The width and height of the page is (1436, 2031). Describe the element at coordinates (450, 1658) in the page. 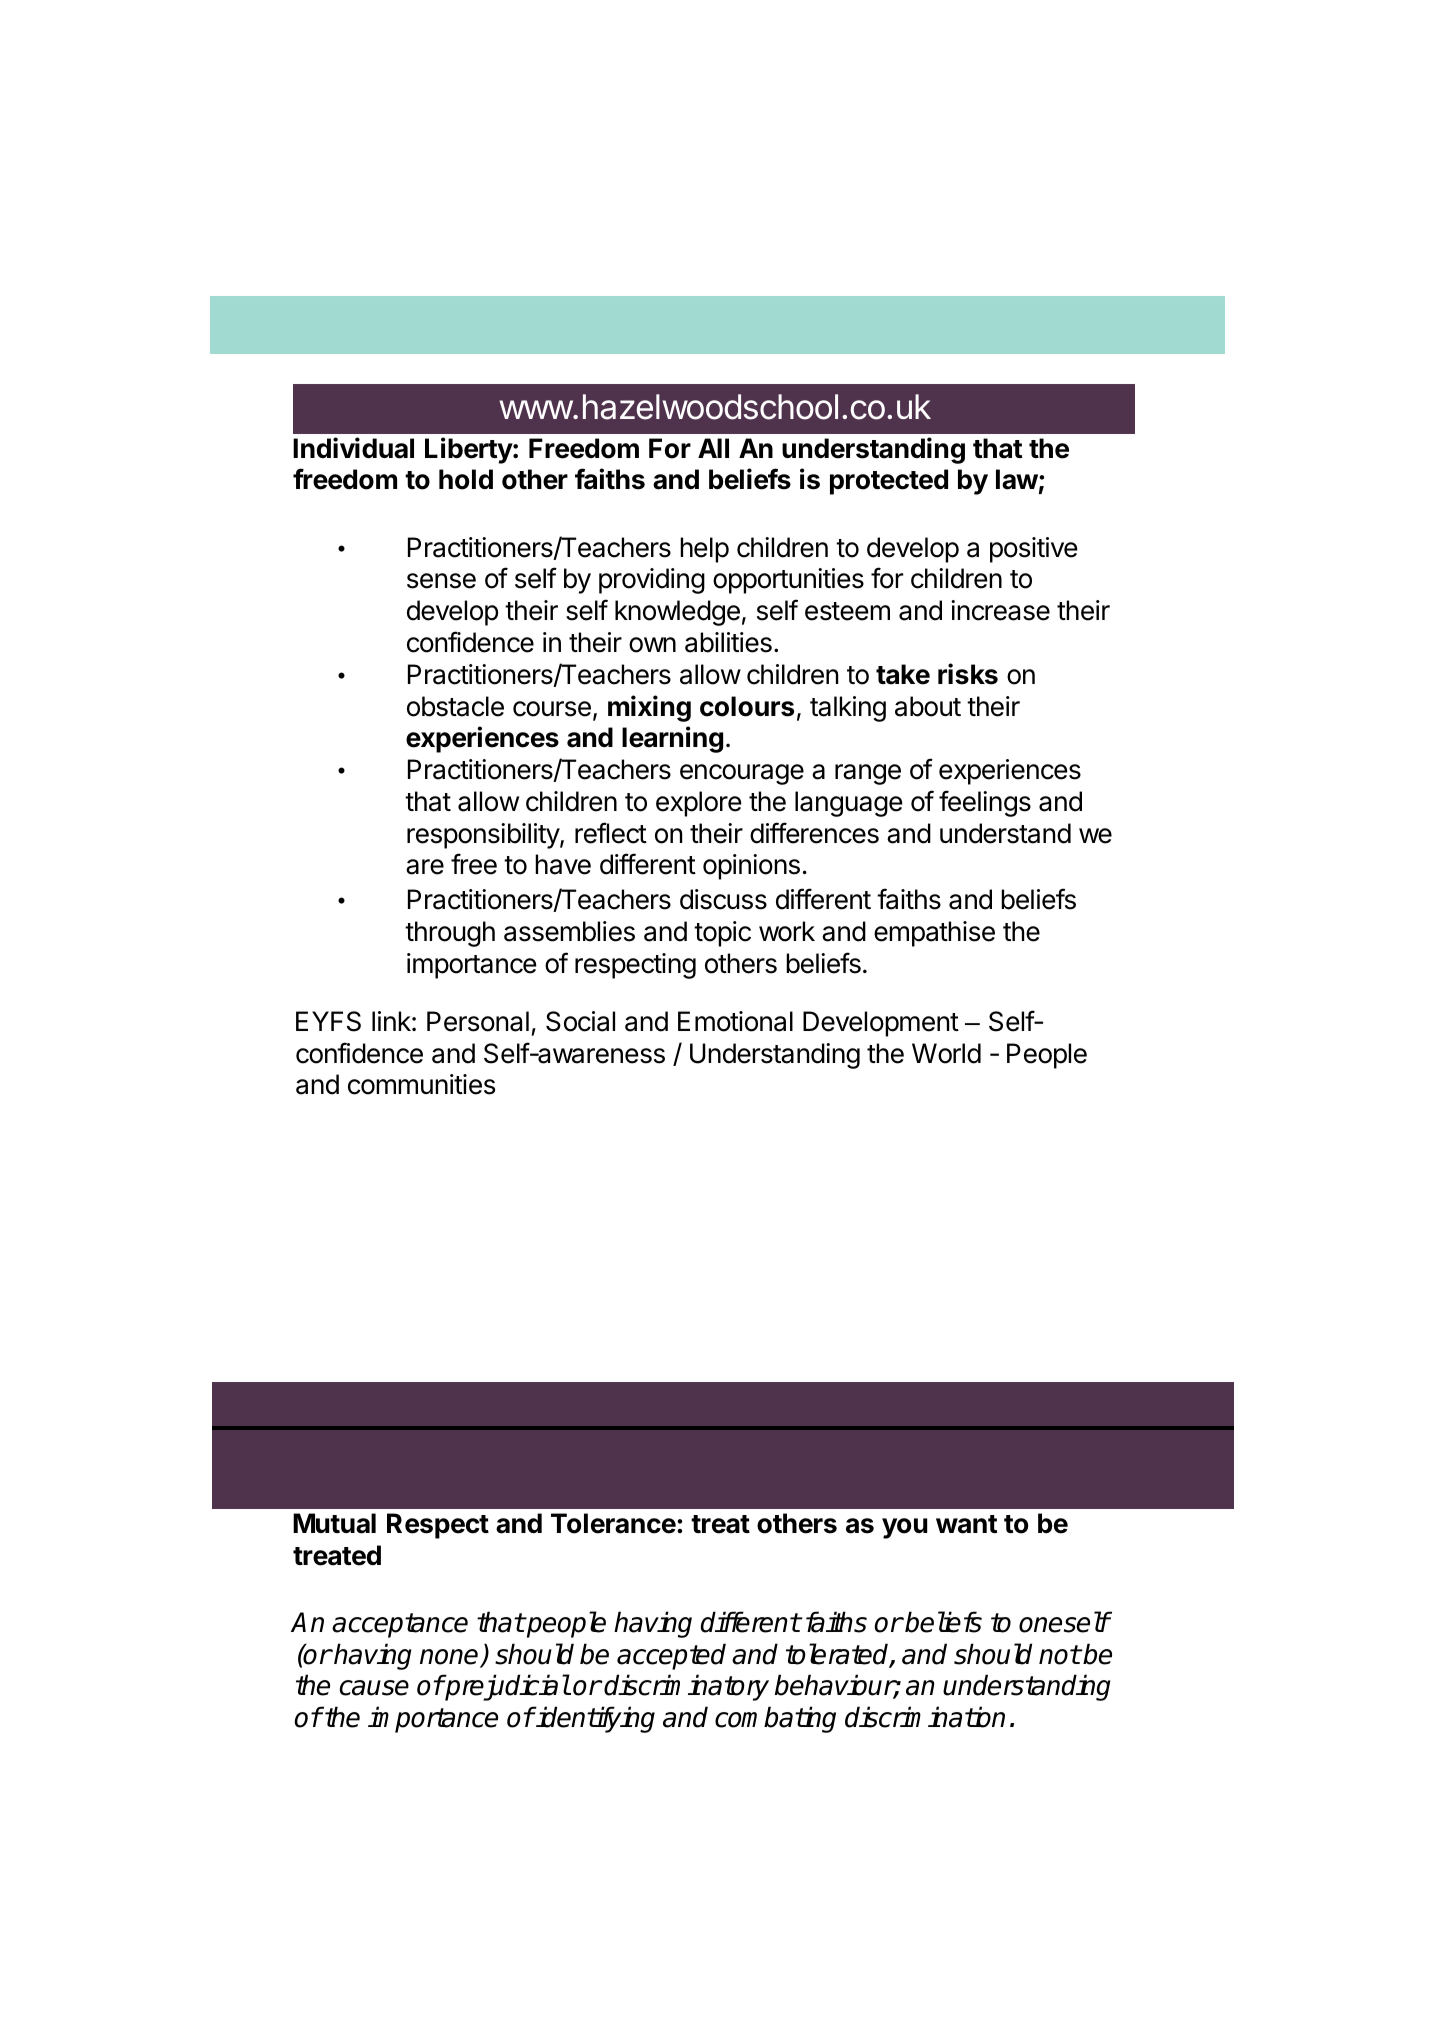

I see `none` at that location.
